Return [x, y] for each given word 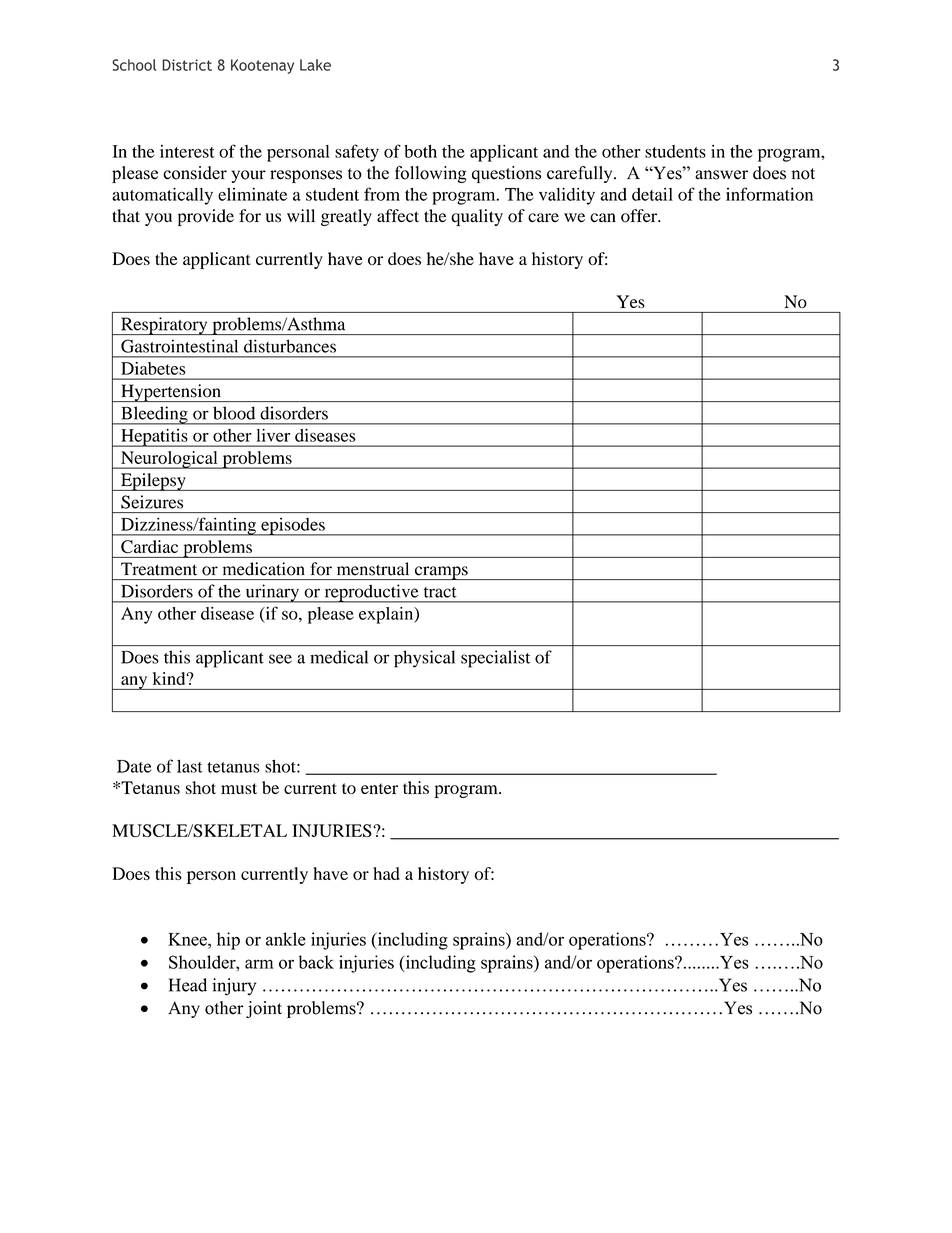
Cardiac [149, 546]
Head [188, 985]
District [187, 65]
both [420, 151]
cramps [441, 573]
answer [721, 175]
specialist [495, 659]
